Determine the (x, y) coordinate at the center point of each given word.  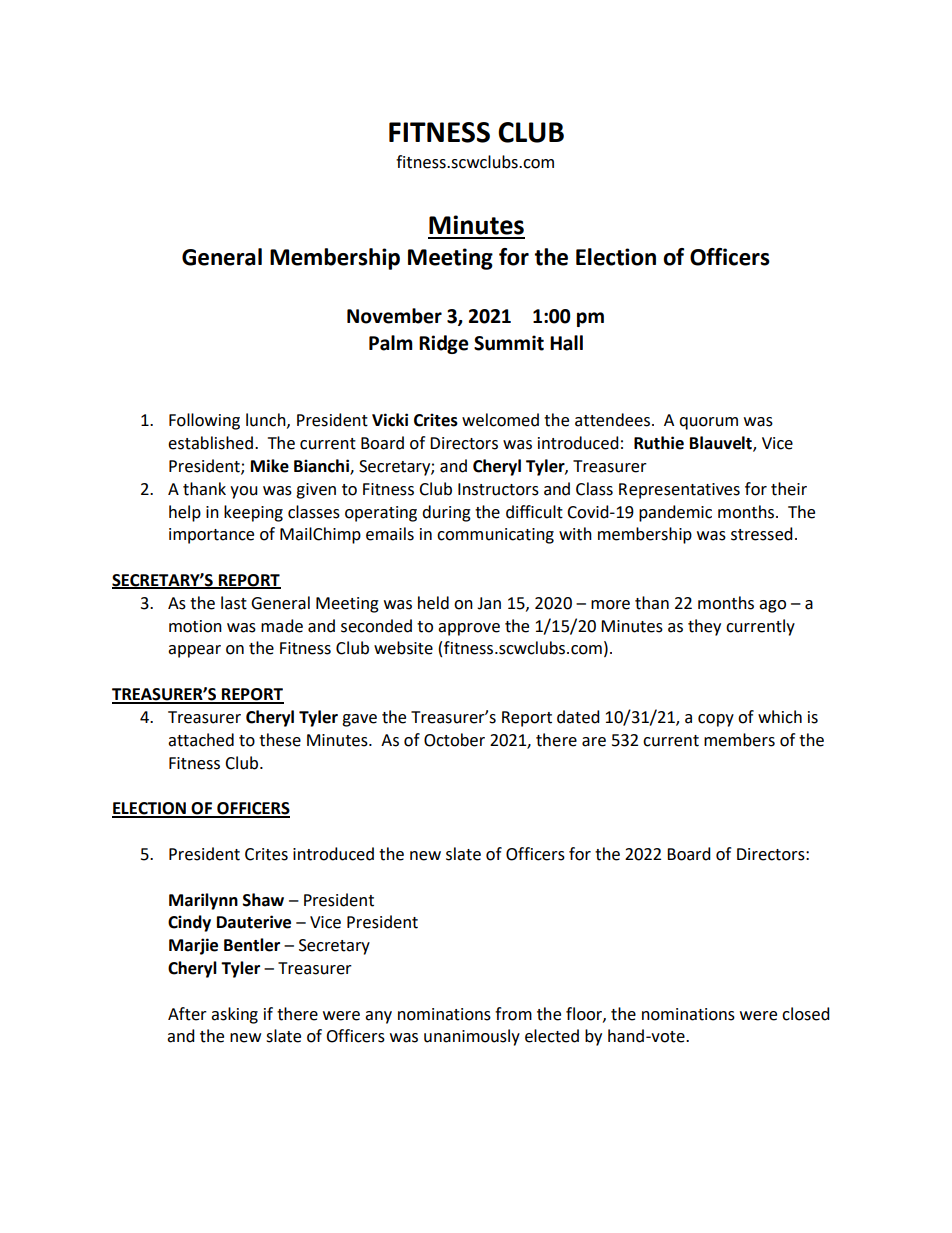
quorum (708, 423)
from (513, 1014)
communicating (495, 536)
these (280, 740)
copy (716, 720)
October (454, 740)
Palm (391, 343)
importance (211, 536)
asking (234, 1015)
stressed (762, 534)
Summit (509, 343)
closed (806, 1014)
